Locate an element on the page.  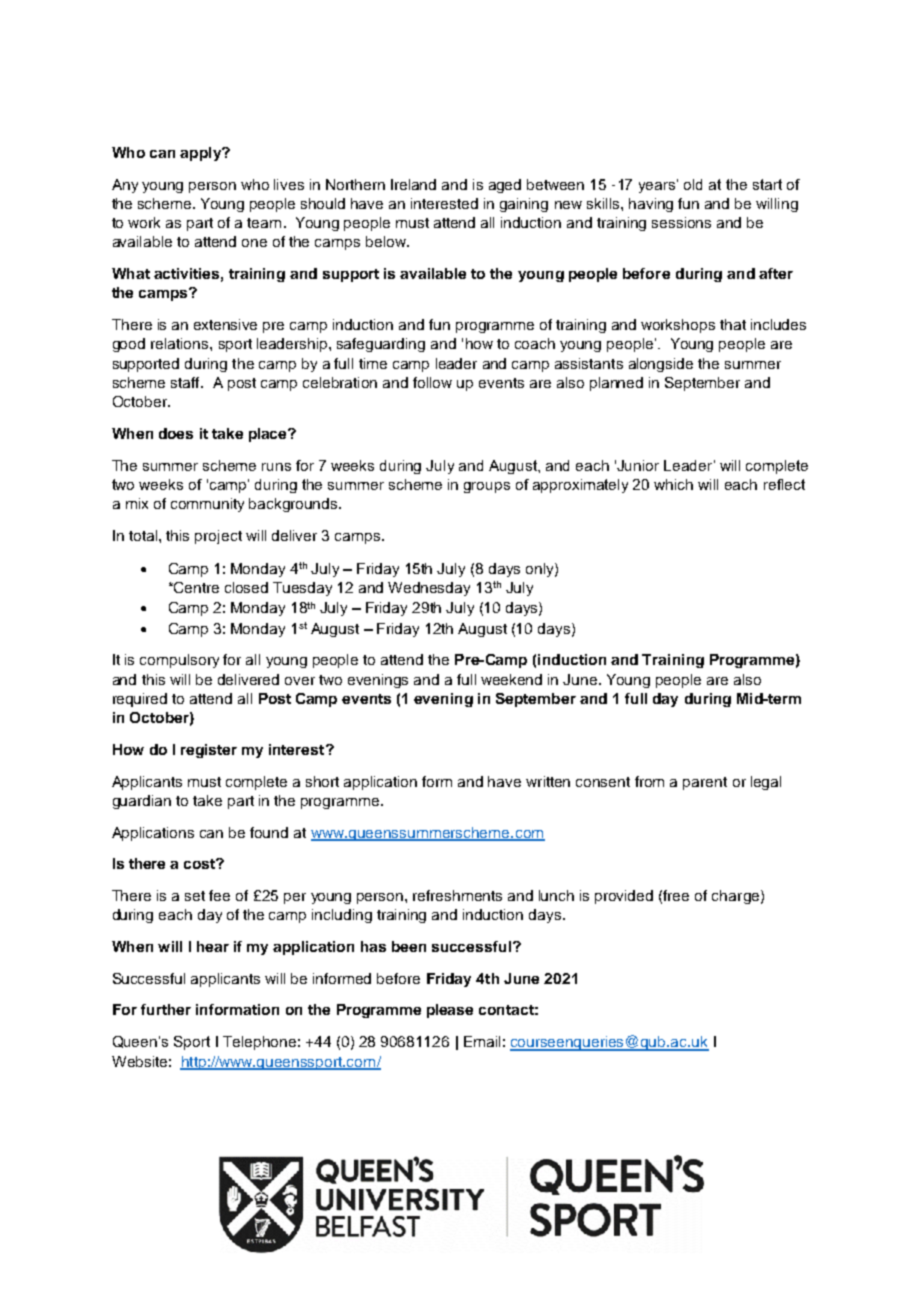
apply is located at coordinates (201, 154).
